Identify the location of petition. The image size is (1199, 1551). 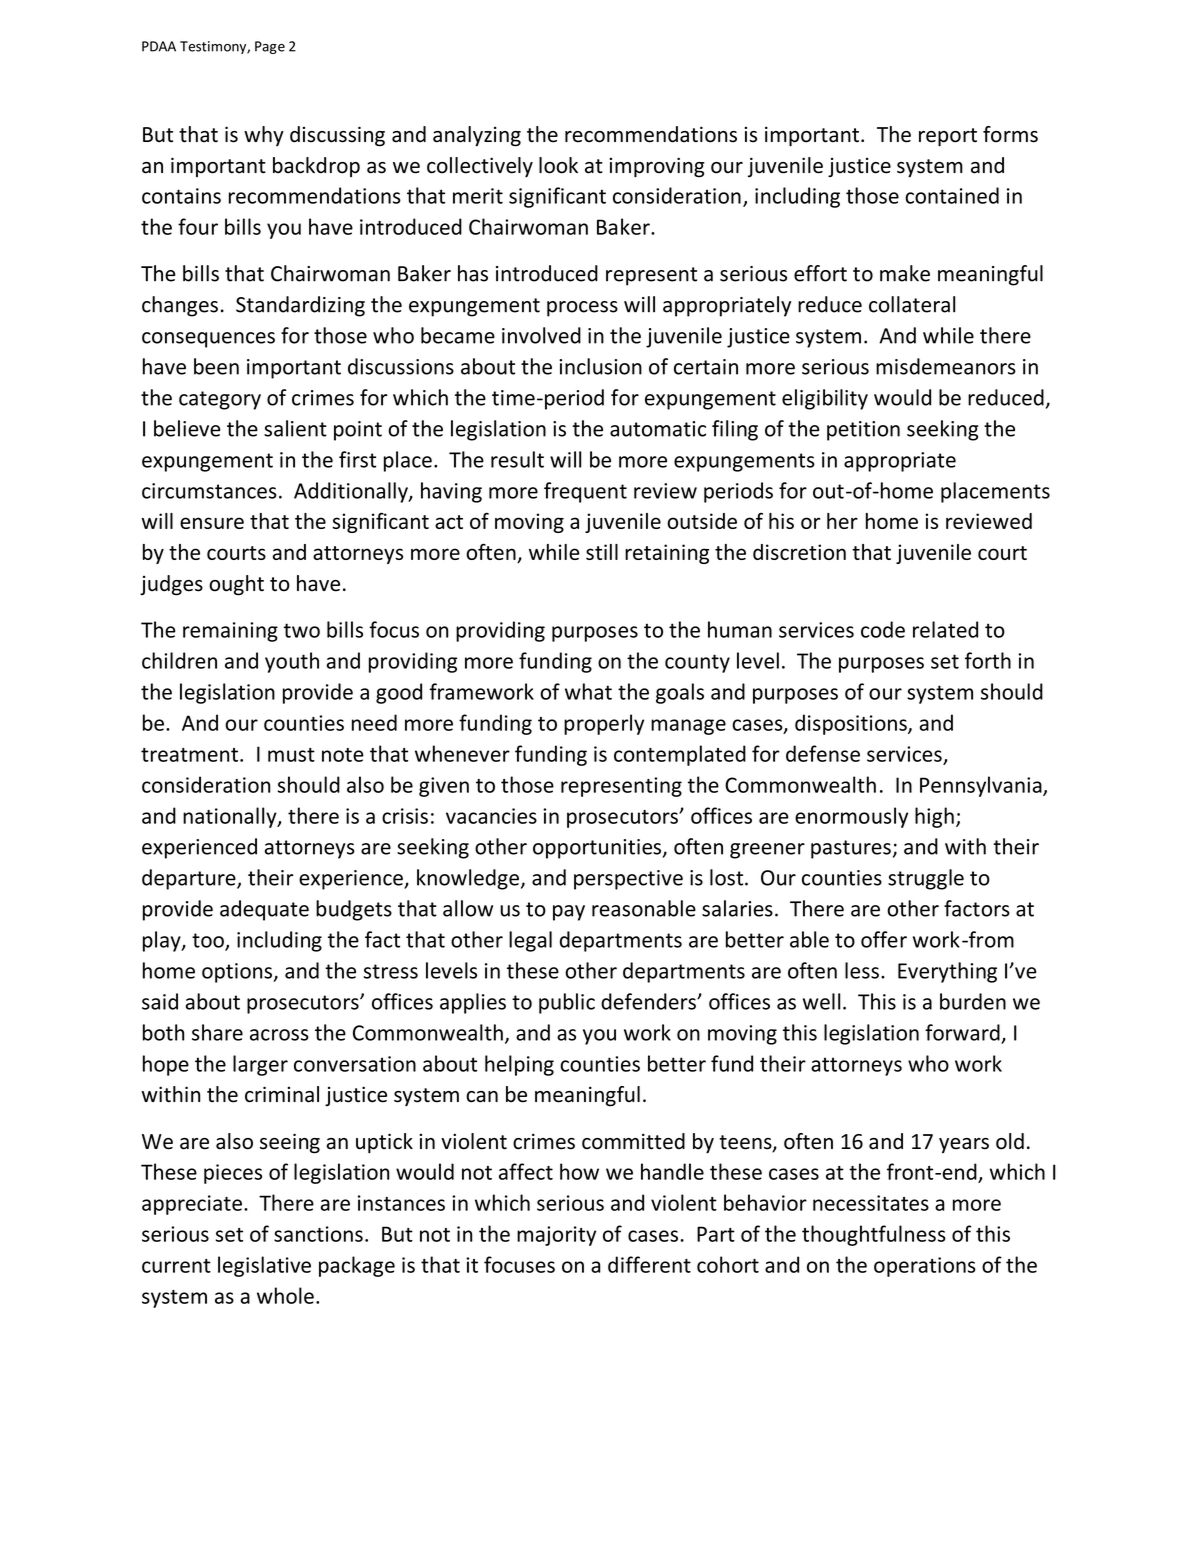
(863, 431).
